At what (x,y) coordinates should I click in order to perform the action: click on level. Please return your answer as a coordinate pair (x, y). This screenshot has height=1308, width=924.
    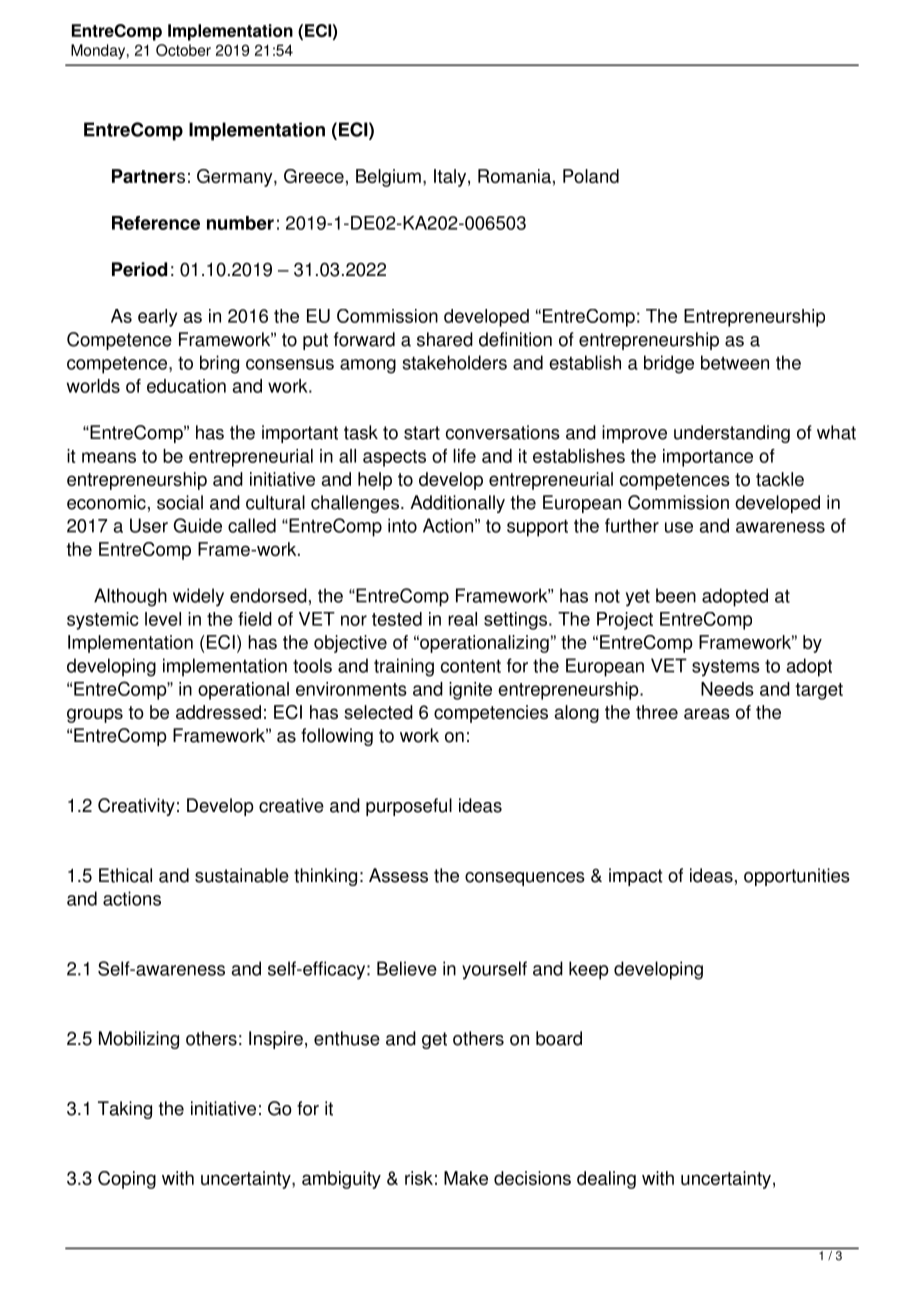
    Looking at the image, I should click on (163, 619).
